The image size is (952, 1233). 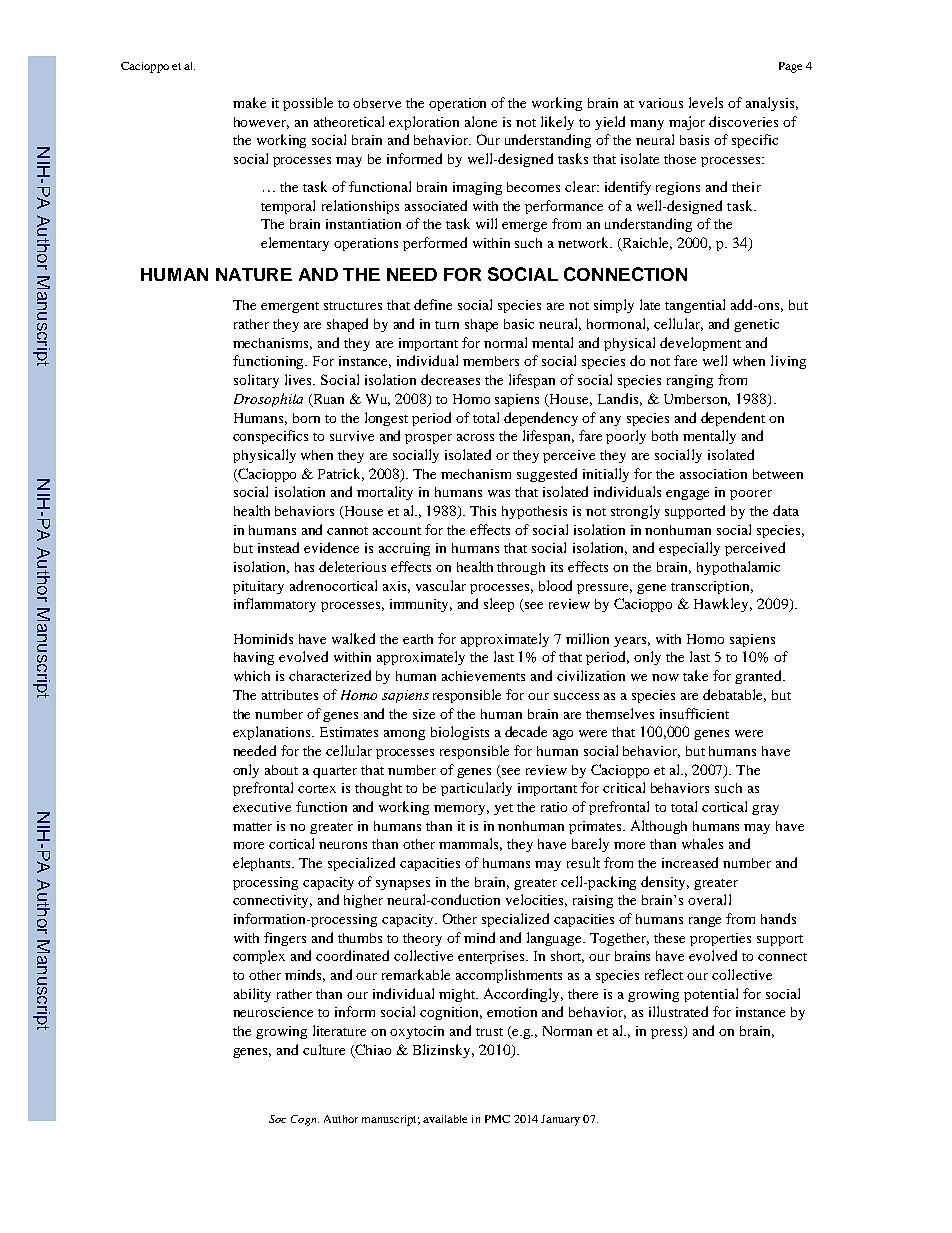 I want to click on possible, so click(x=308, y=104).
